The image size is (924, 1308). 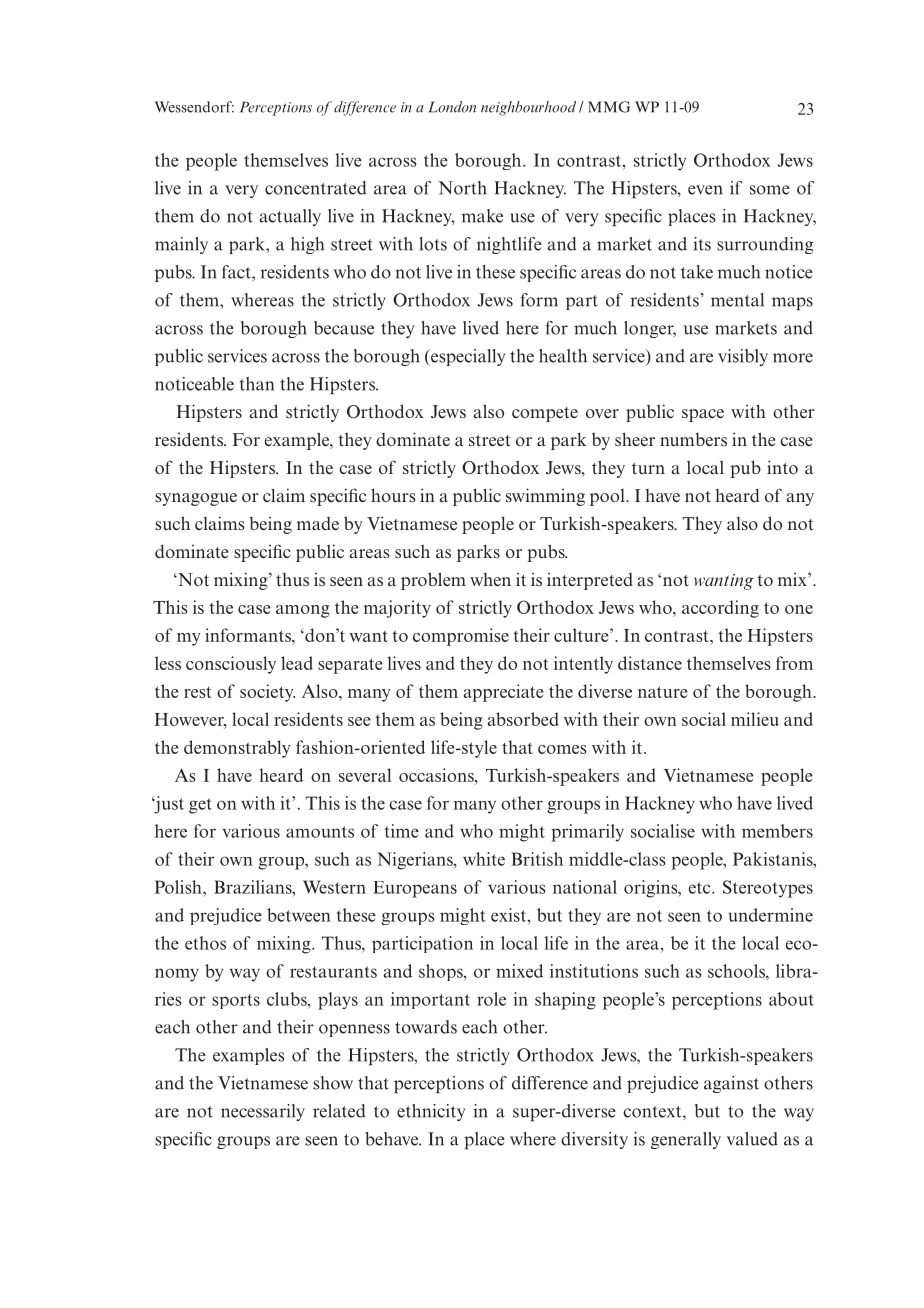 What do you see at coordinates (743, 357) in the screenshot?
I see `visibly` at bounding box center [743, 357].
